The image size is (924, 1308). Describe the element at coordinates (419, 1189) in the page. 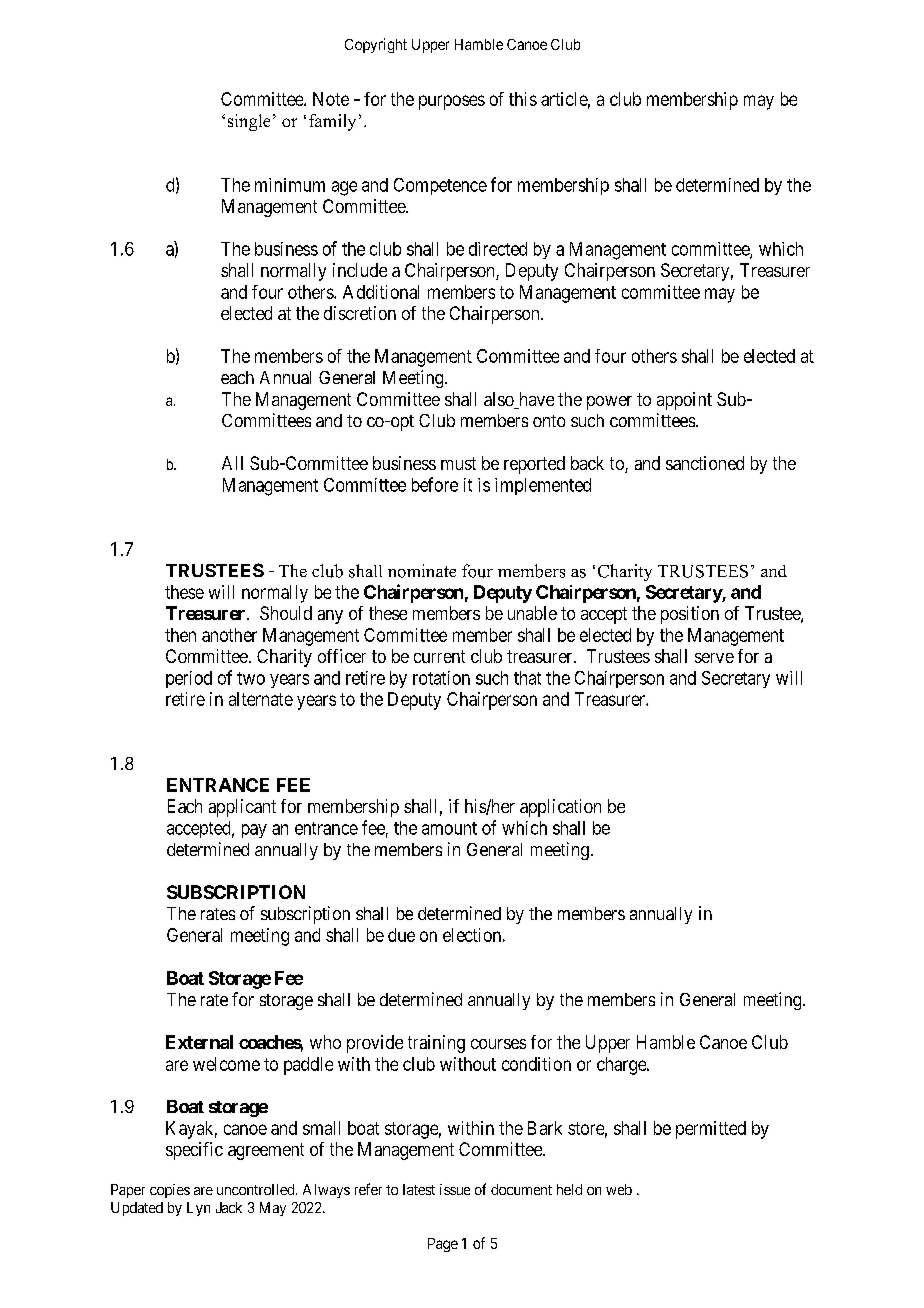

I see `latest` at that location.
